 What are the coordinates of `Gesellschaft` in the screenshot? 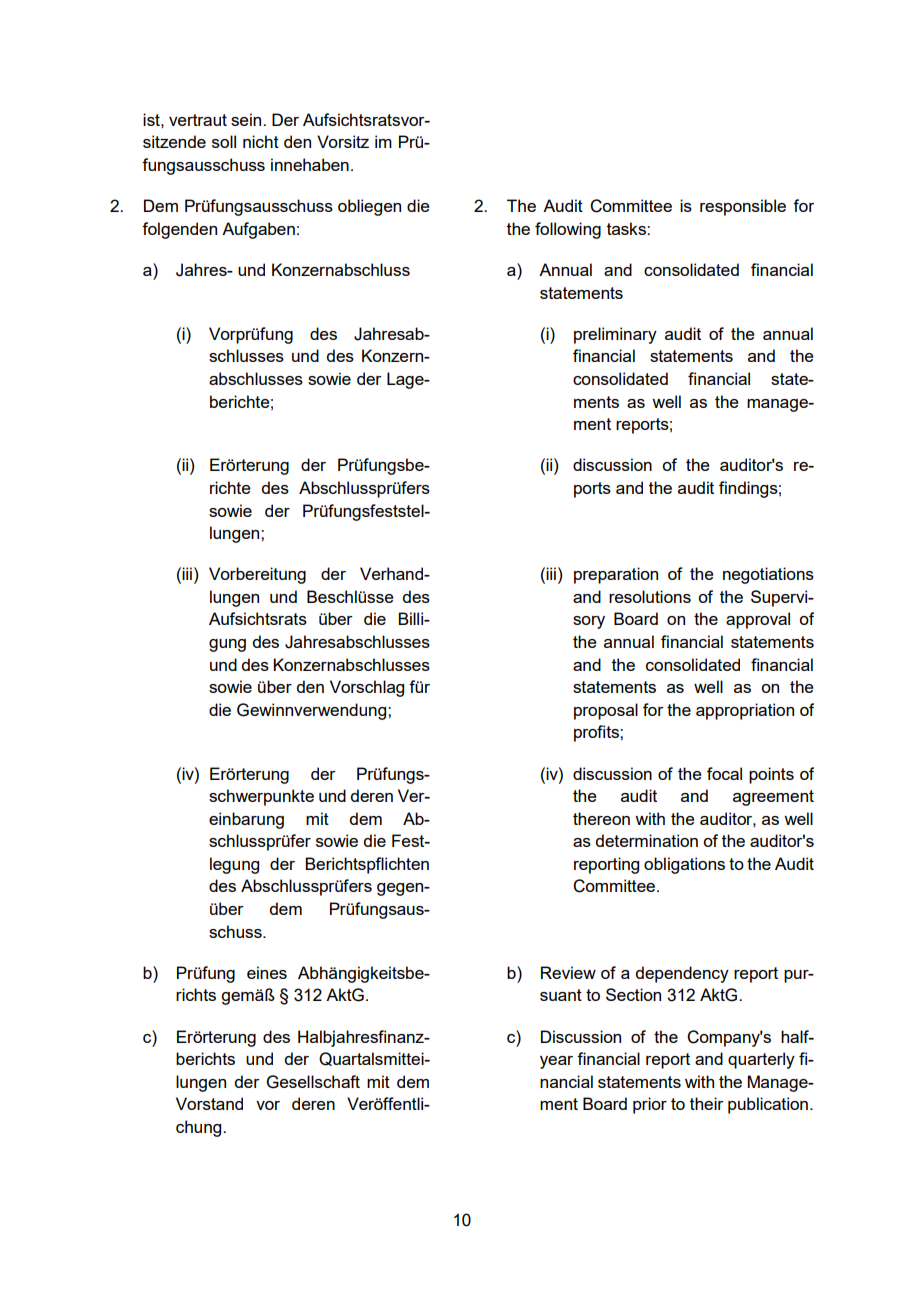 It's located at (313, 1082).
